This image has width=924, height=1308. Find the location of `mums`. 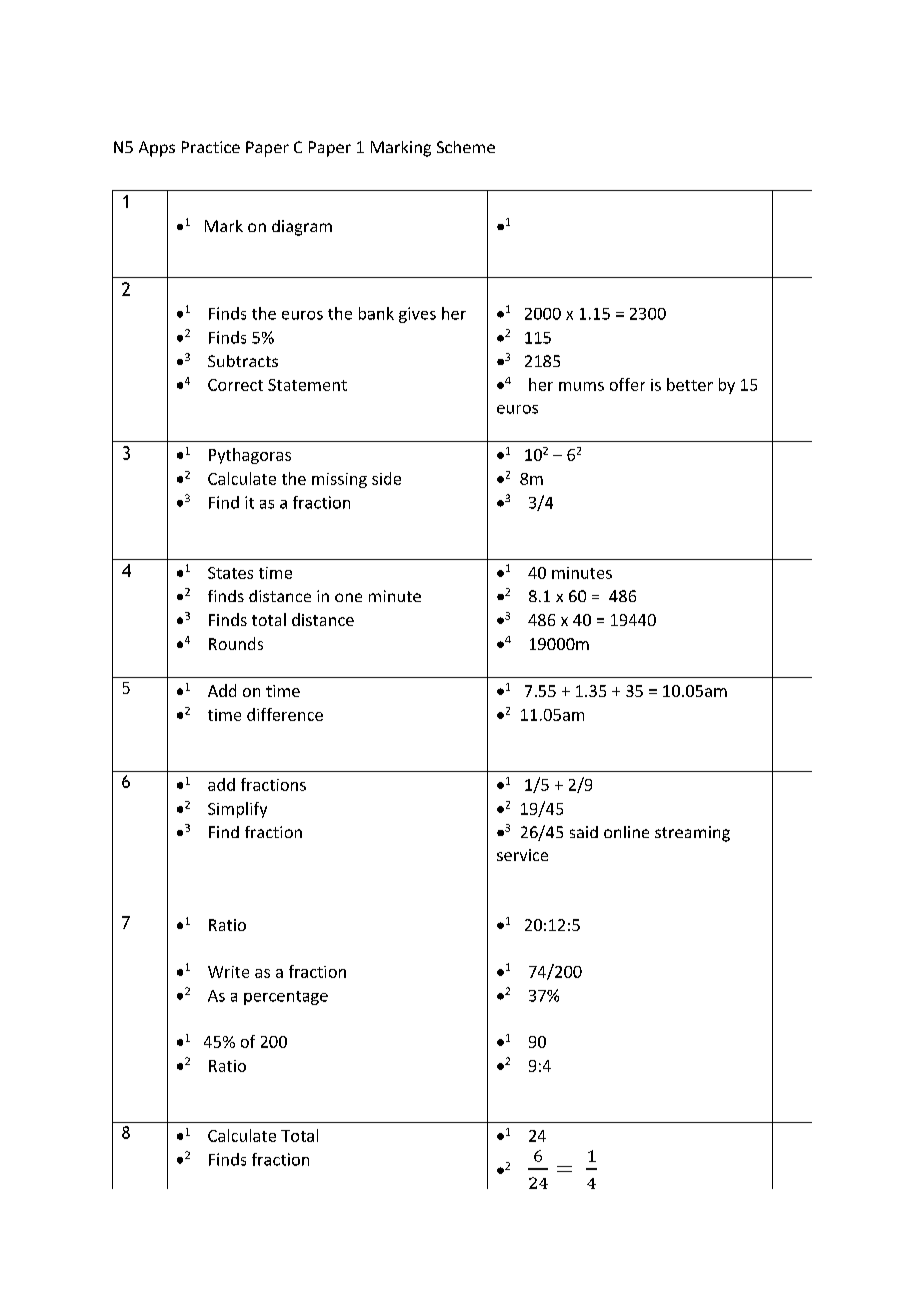

mums is located at coordinates (581, 386).
